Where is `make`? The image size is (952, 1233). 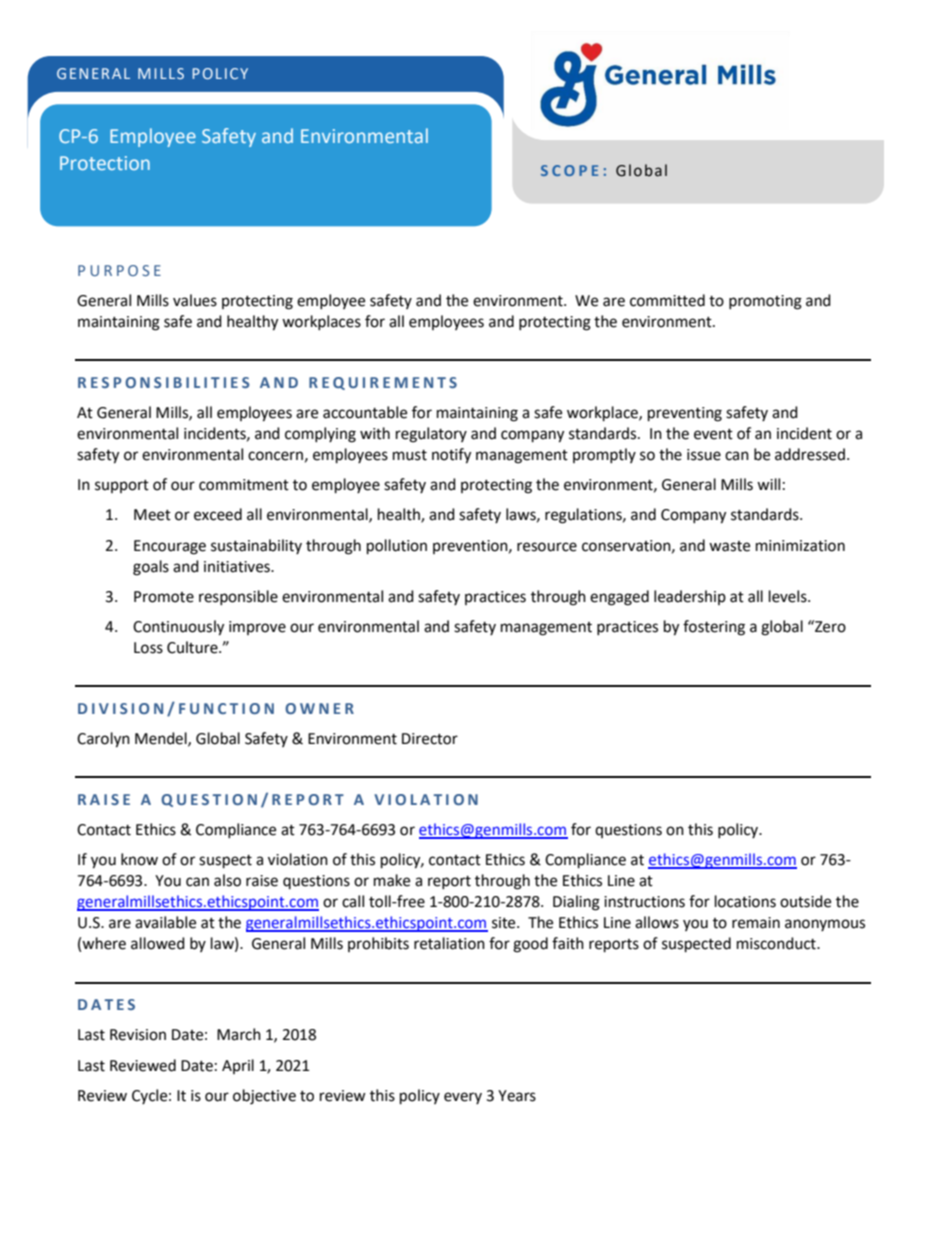 make is located at coordinates (392, 880).
